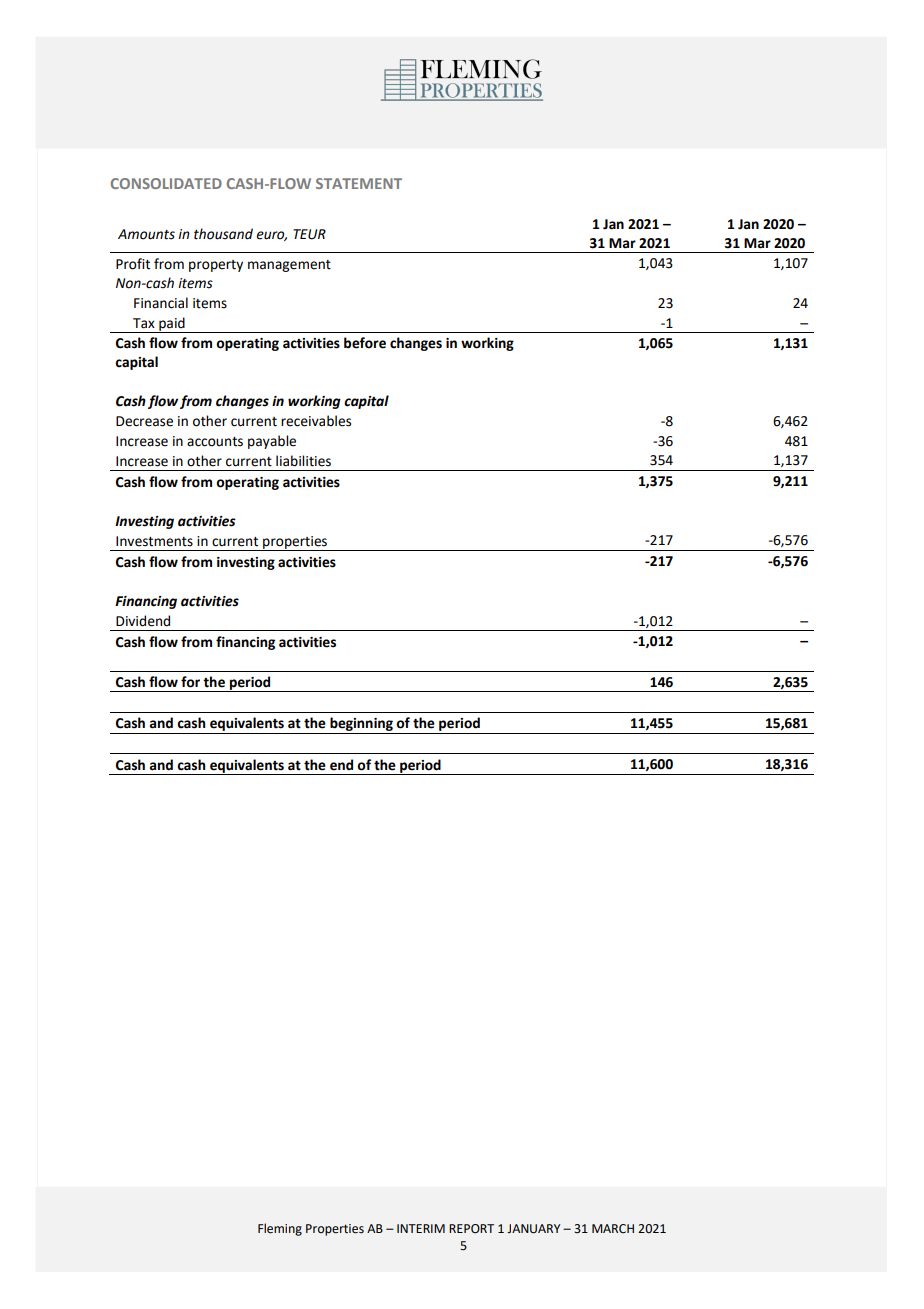  What do you see at coordinates (303, 461) in the page?
I see `liabilities` at bounding box center [303, 461].
